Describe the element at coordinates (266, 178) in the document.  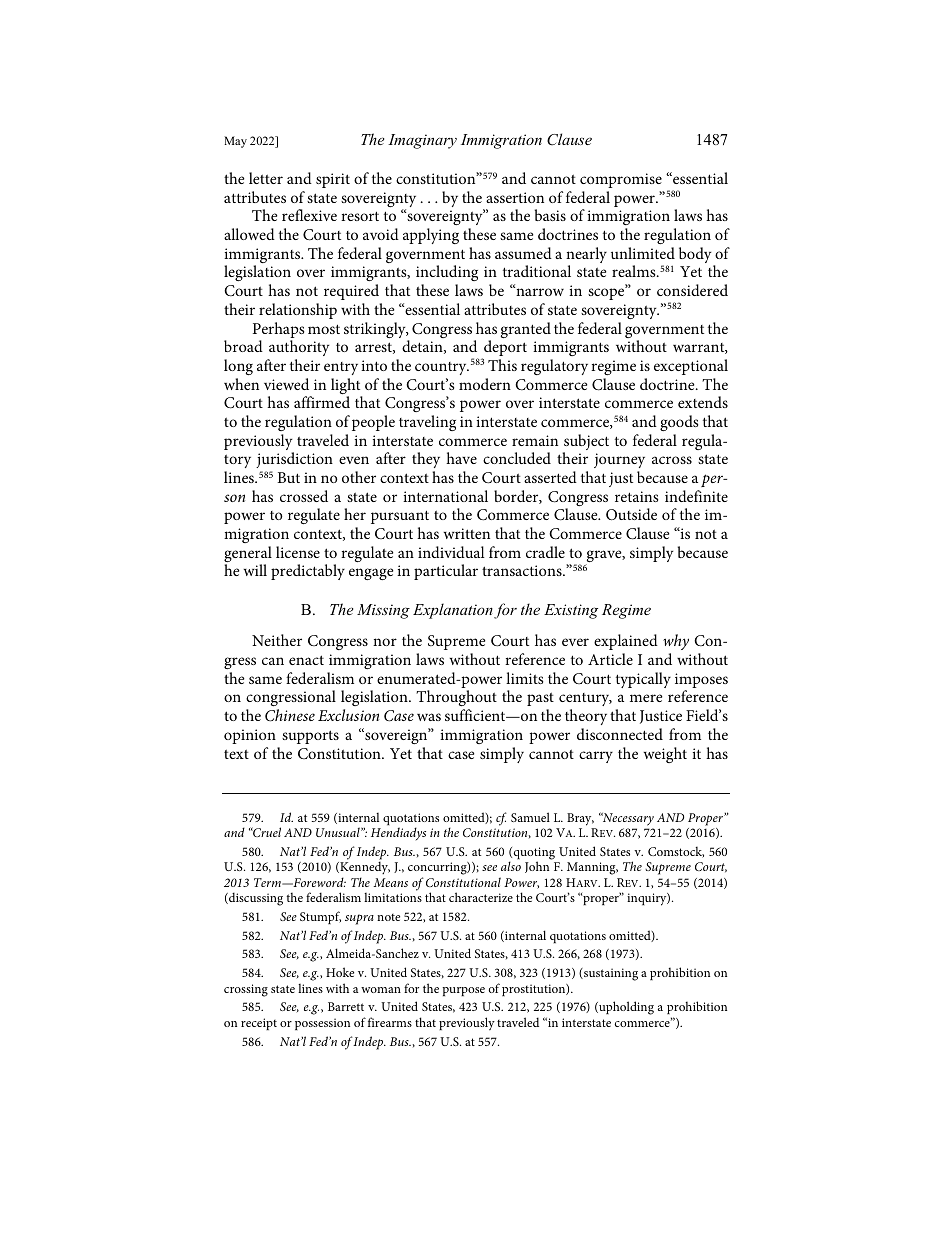
I see `letter` at that location.
